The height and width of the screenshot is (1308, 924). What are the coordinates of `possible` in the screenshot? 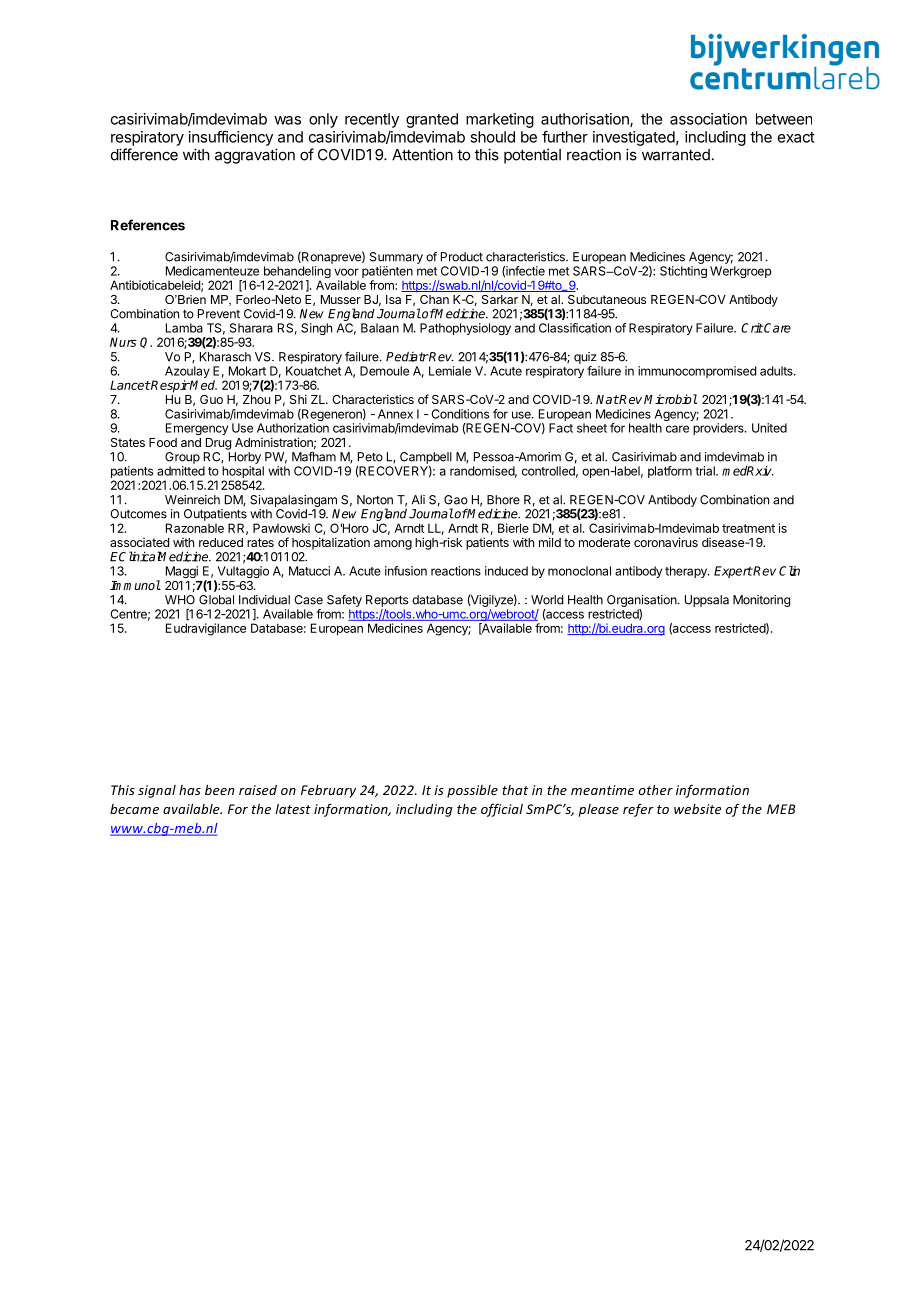 It's located at (472, 791).
